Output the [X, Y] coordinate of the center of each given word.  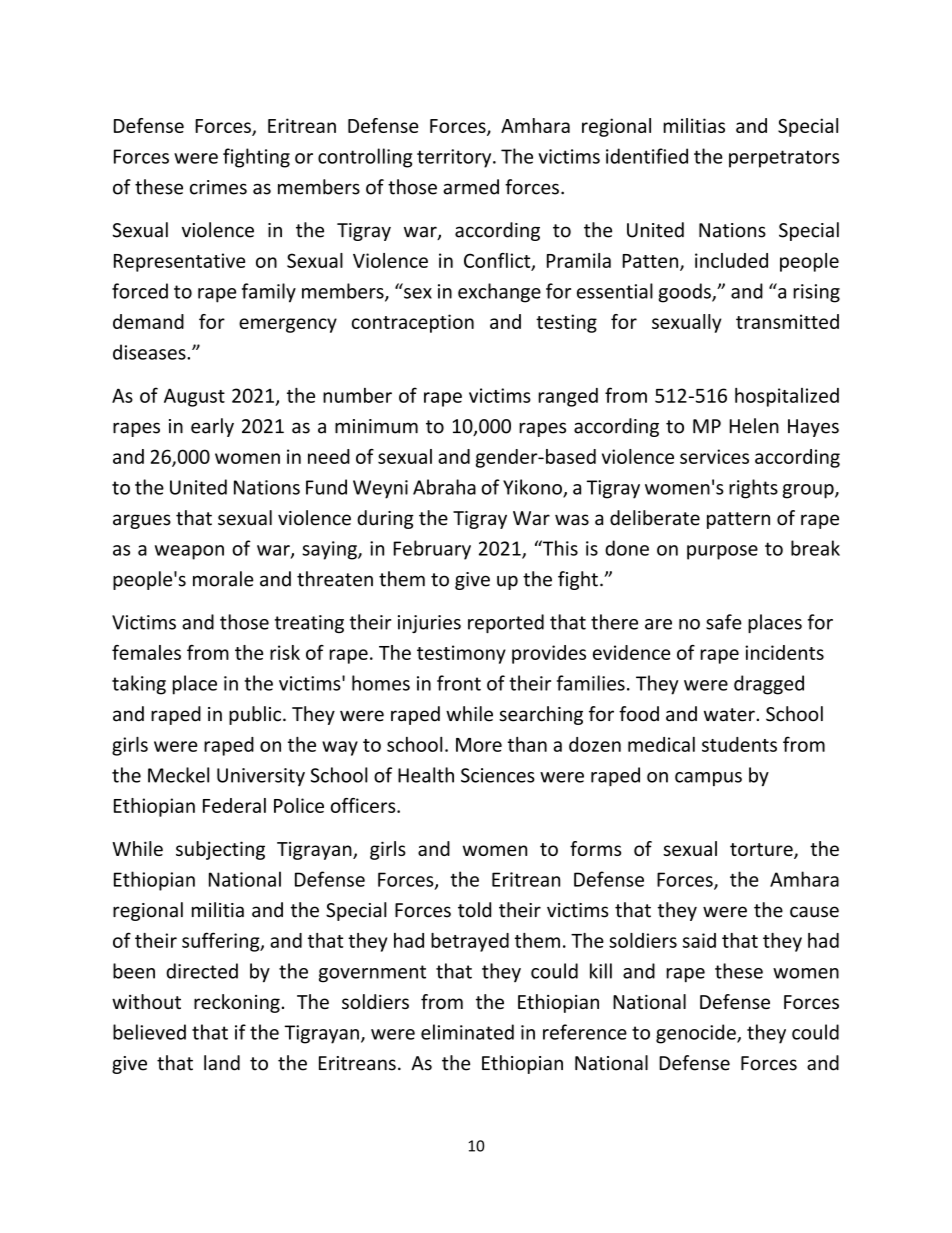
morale [223, 579]
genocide [697, 1034]
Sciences [498, 775]
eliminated [467, 1032]
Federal [234, 805]
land [222, 1063]
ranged [568, 397]
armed [471, 187]
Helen [754, 426]
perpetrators [784, 159]
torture [762, 851]
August [194, 397]
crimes [218, 187]
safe [724, 622]
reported [506, 623]
